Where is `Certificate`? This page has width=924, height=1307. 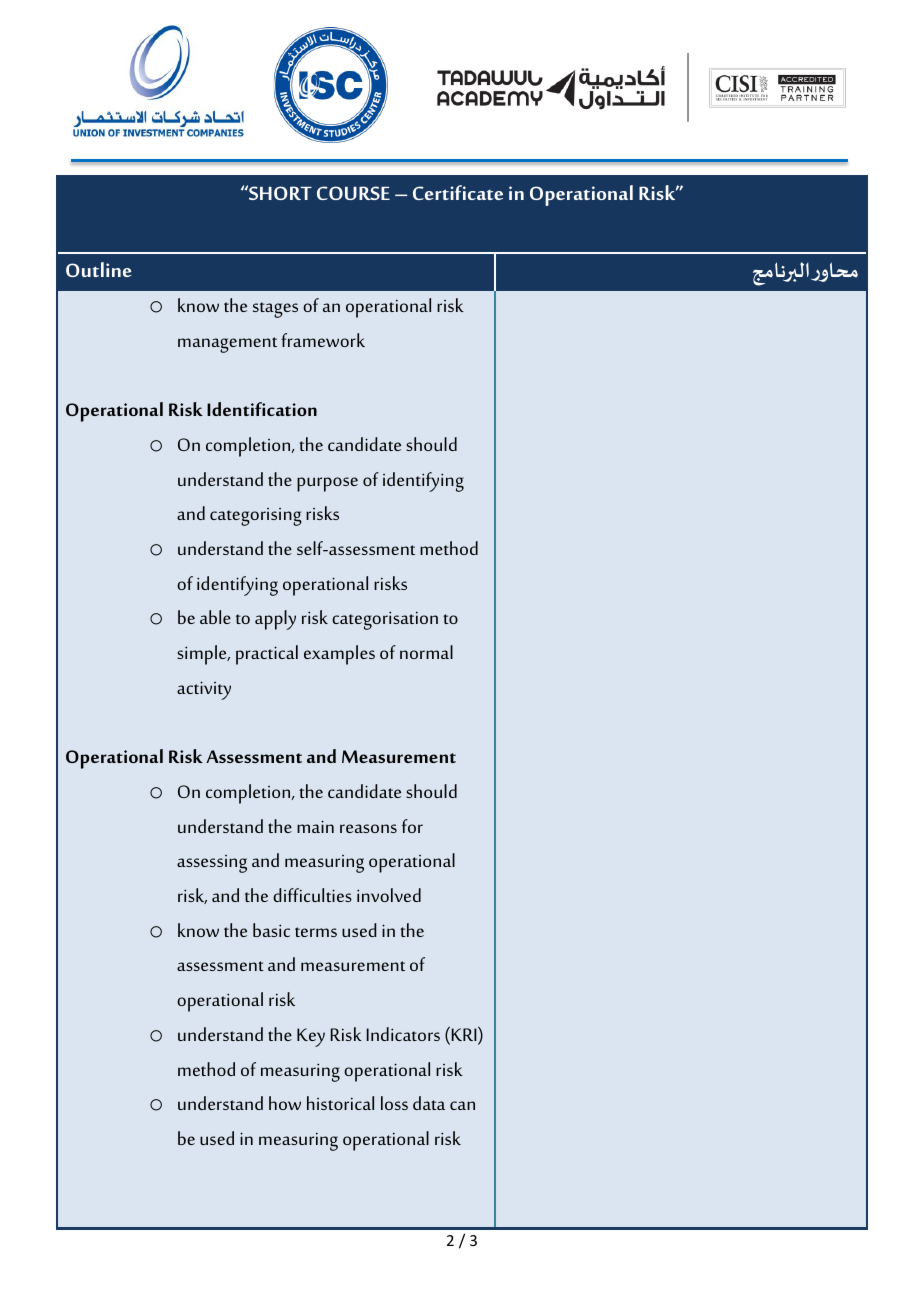 Certificate is located at coordinates (458, 192).
